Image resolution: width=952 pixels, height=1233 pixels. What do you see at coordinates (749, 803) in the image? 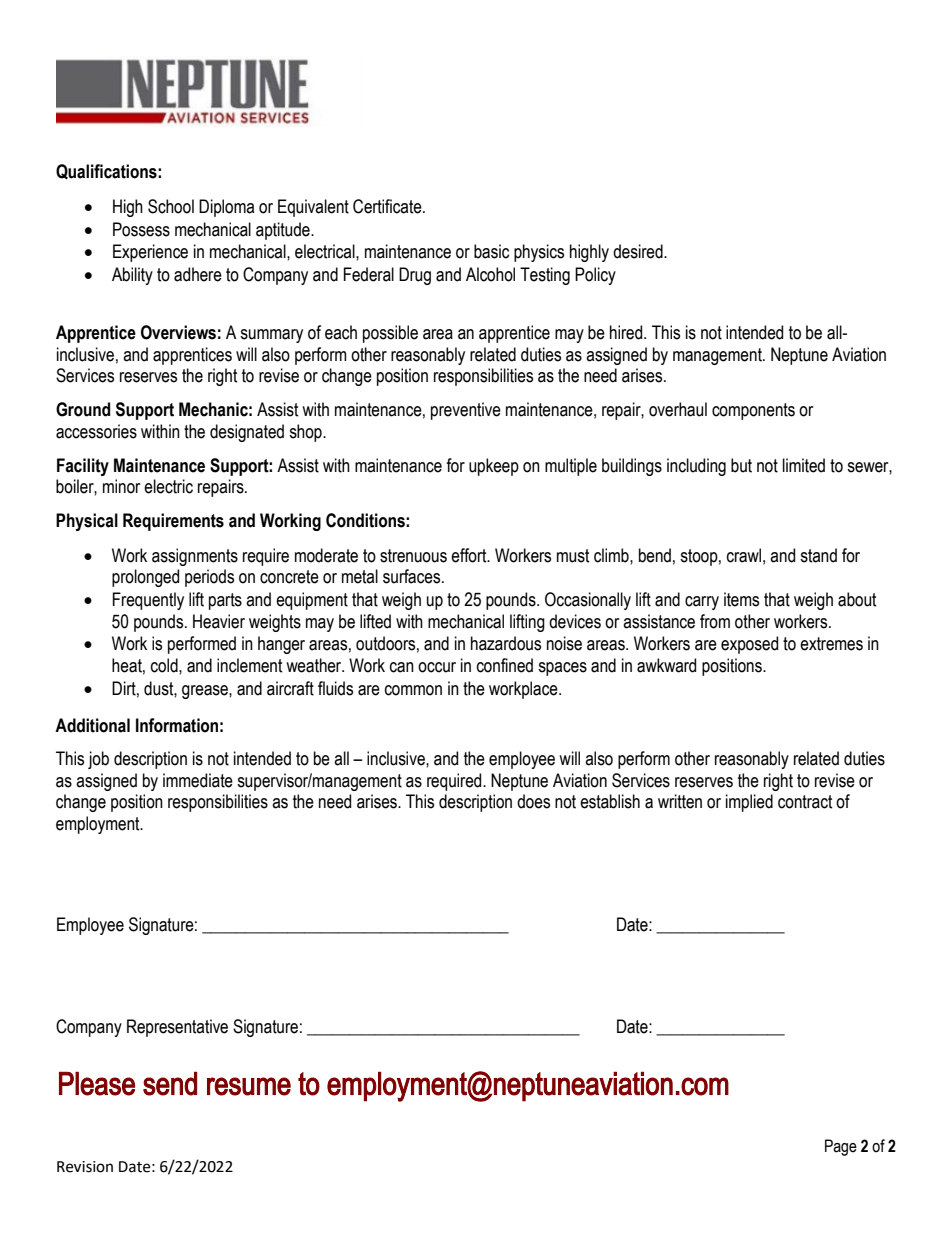
I see `implied` at bounding box center [749, 803].
